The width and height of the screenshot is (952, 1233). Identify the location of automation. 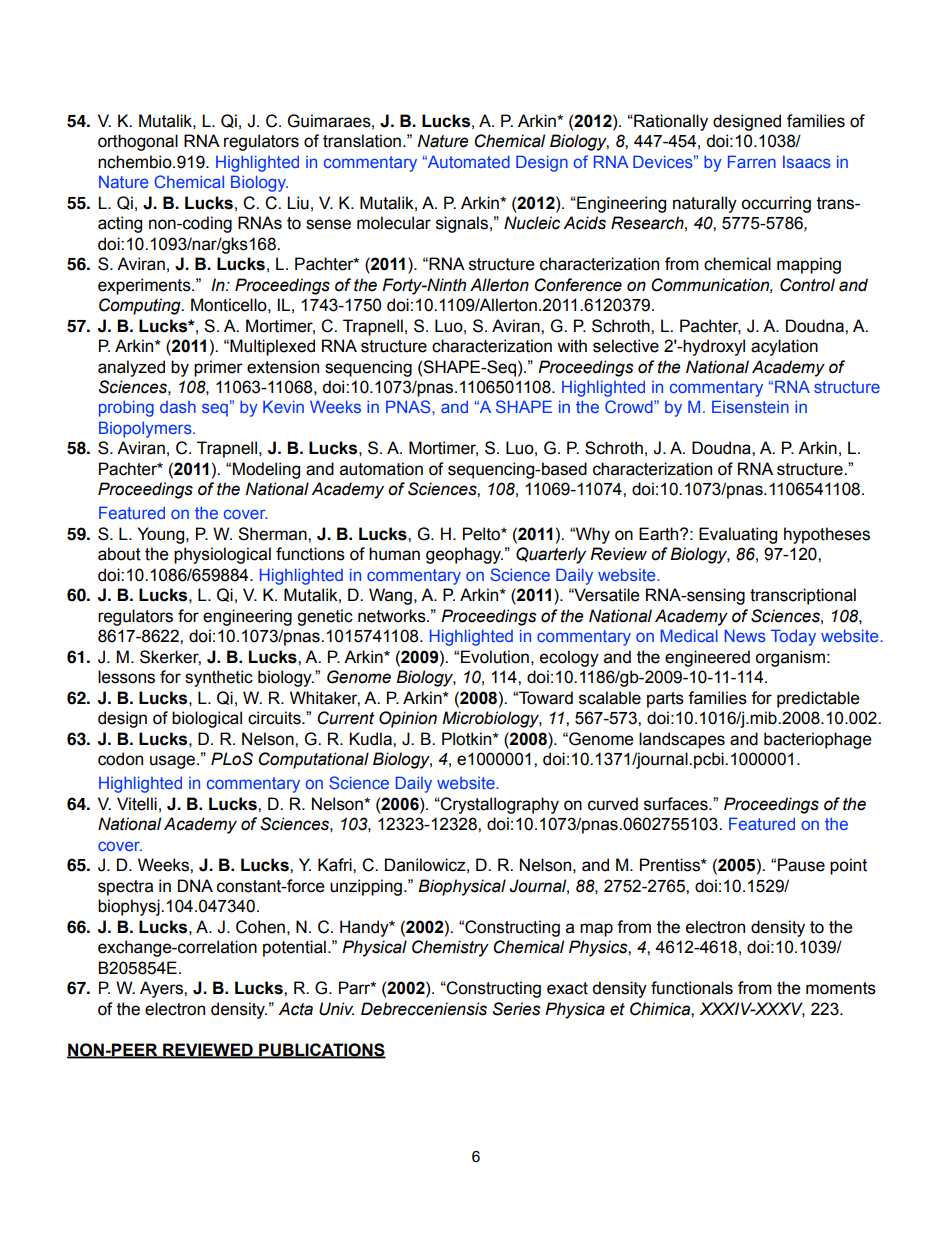
(381, 469).
